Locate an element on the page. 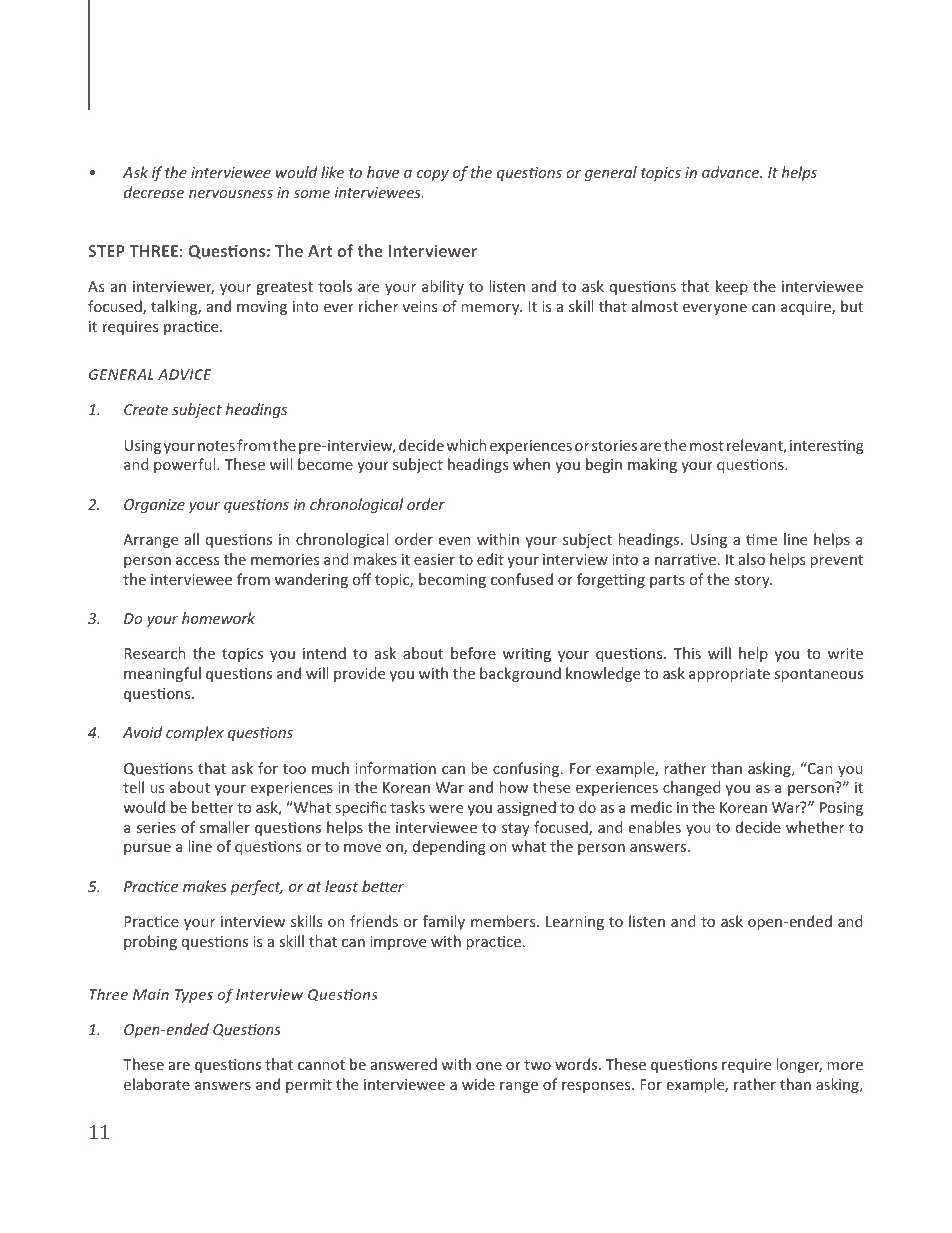 This image has height=1233, width=952. advance is located at coordinates (732, 172).
